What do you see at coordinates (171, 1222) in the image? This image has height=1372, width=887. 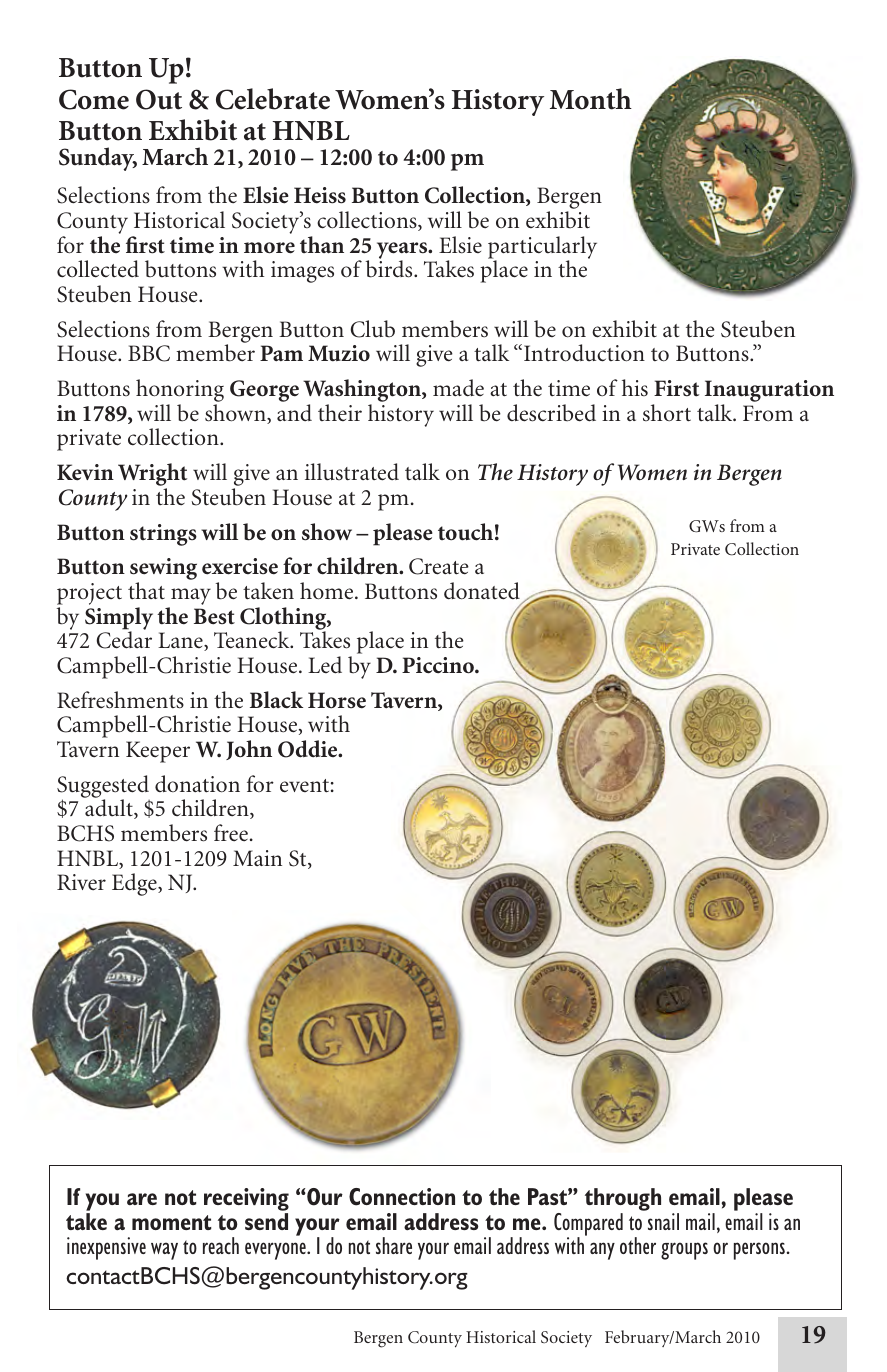 I see `moment` at bounding box center [171, 1222].
